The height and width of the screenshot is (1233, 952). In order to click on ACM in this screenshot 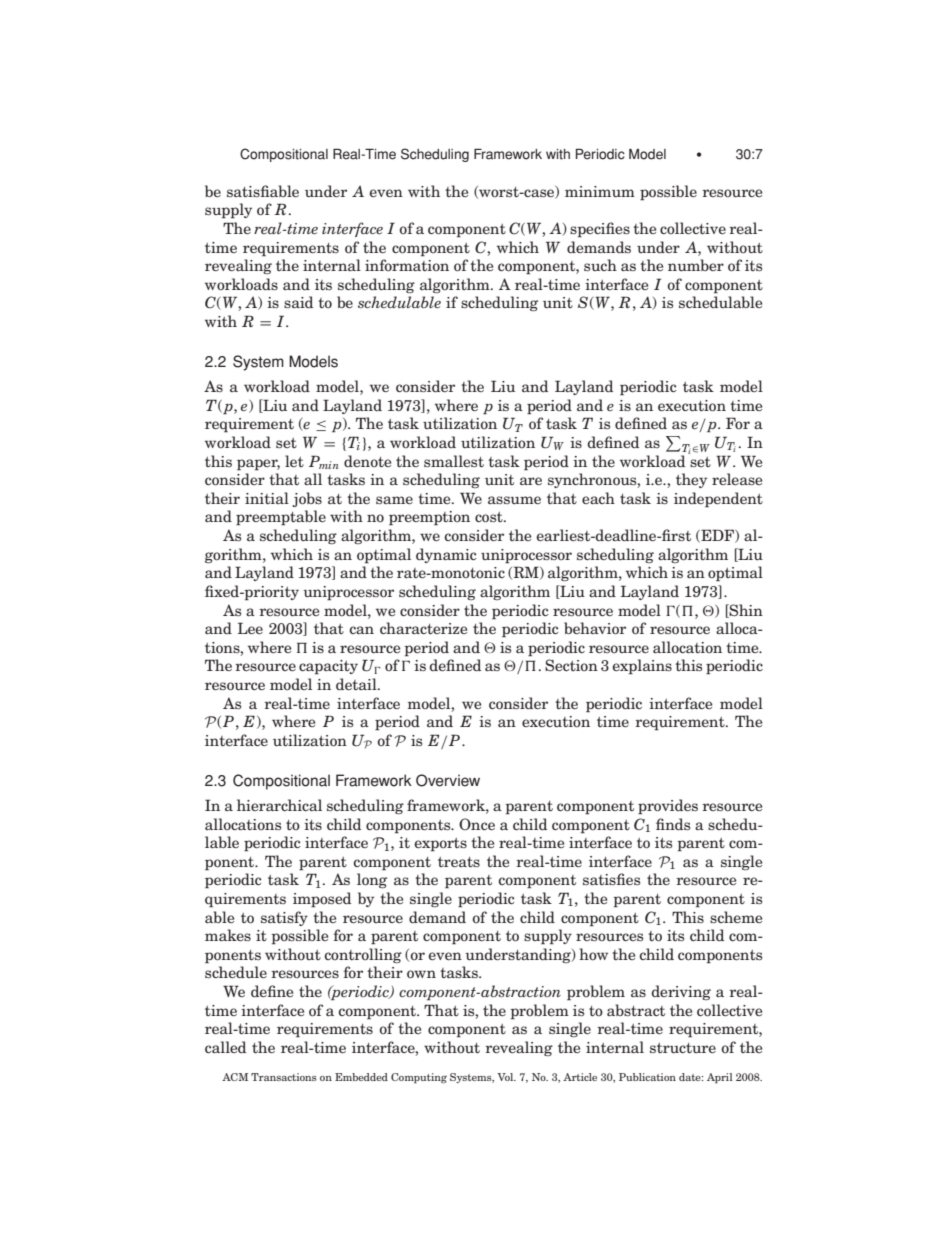, I will do `click(235, 1077)`.
